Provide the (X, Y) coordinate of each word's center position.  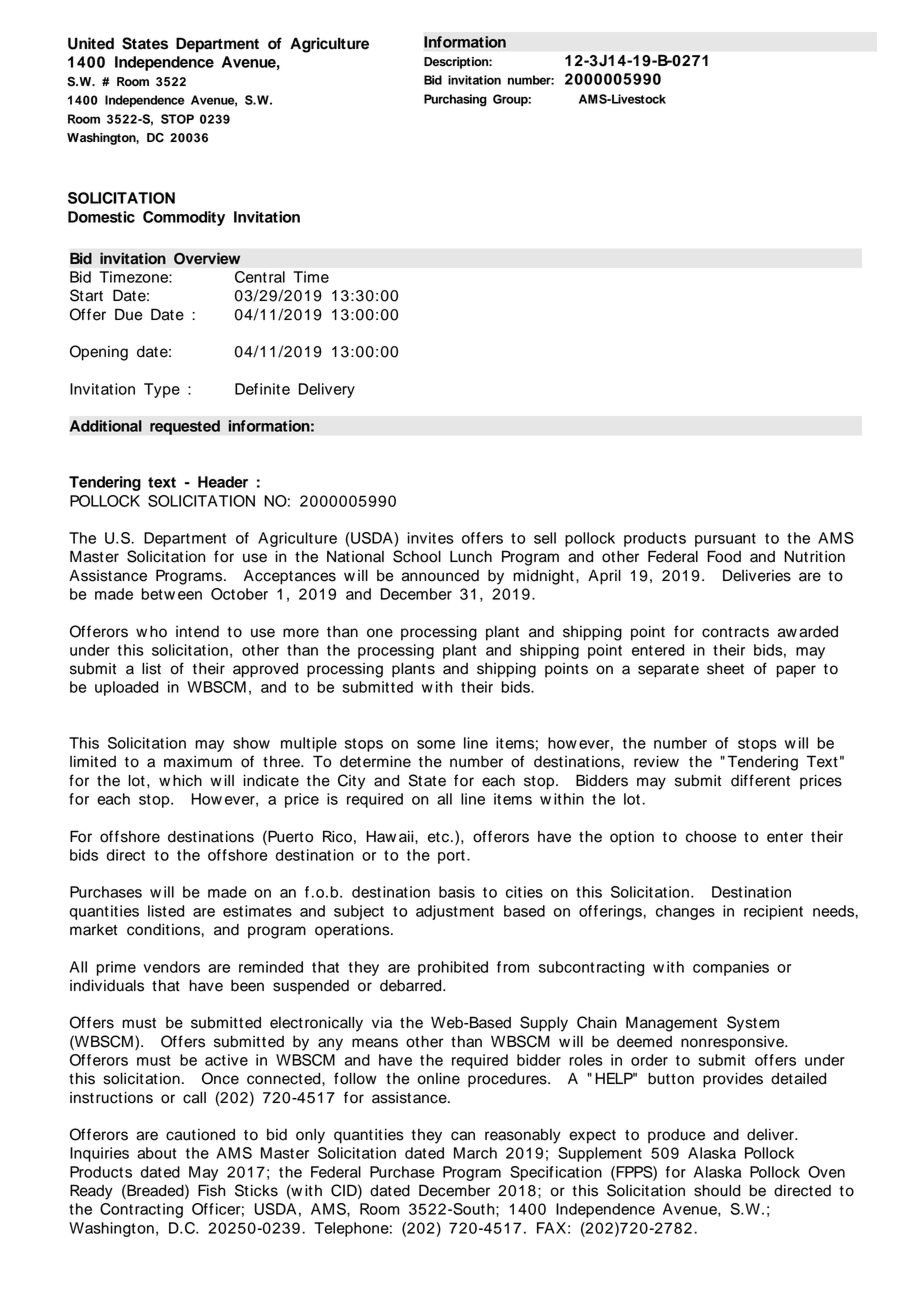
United (91, 43)
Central (260, 277)
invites (430, 538)
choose (711, 836)
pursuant (725, 540)
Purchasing (455, 100)
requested (185, 427)
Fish (212, 1190)
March (475, 1153)
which (180, 780)
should (717, 1190)
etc (440, 837)
